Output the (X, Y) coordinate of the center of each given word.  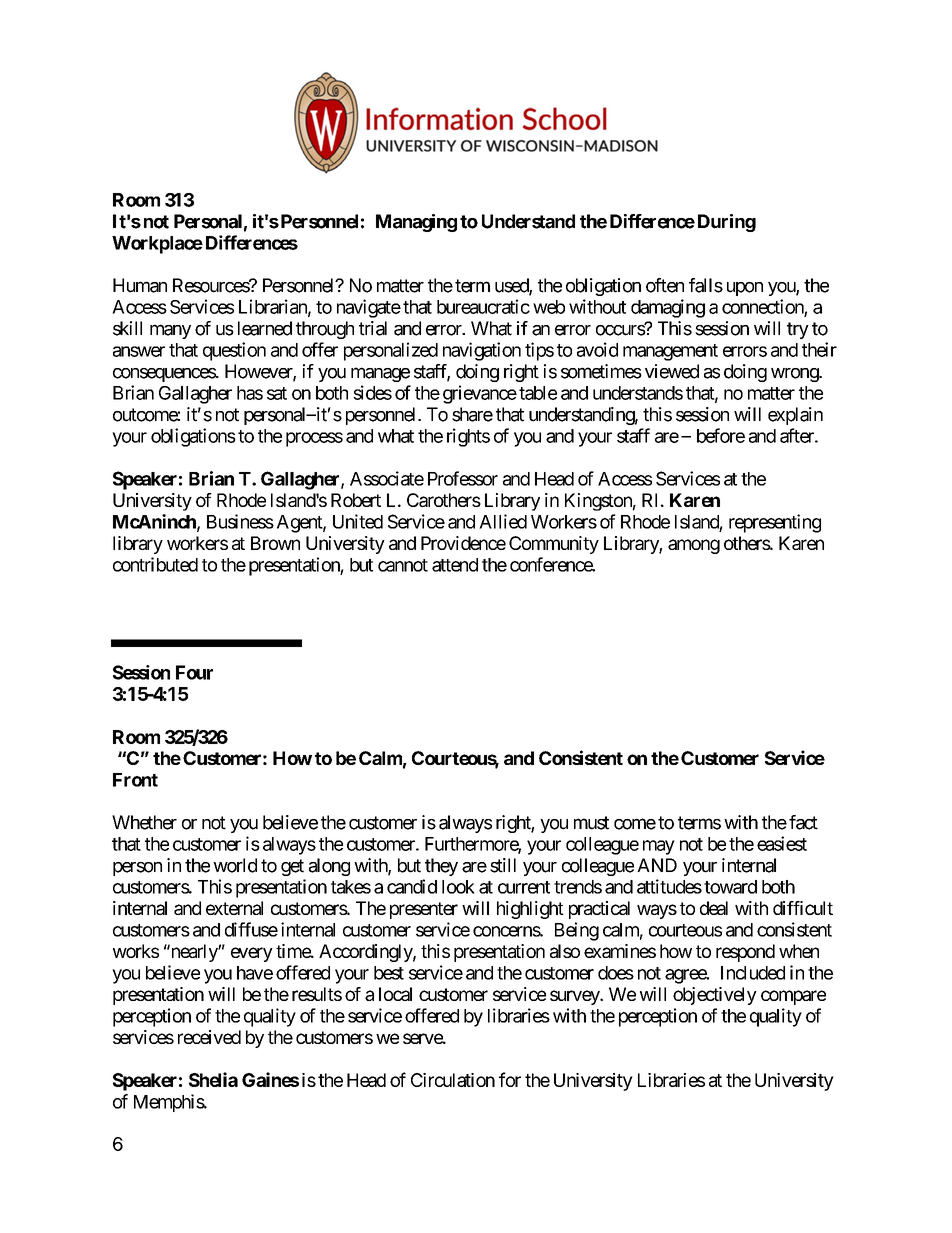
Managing (416, 223)
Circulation (453, 1080)
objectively (715, 996)
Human (140, 285)
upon (745, 289)
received (209, 1037)
